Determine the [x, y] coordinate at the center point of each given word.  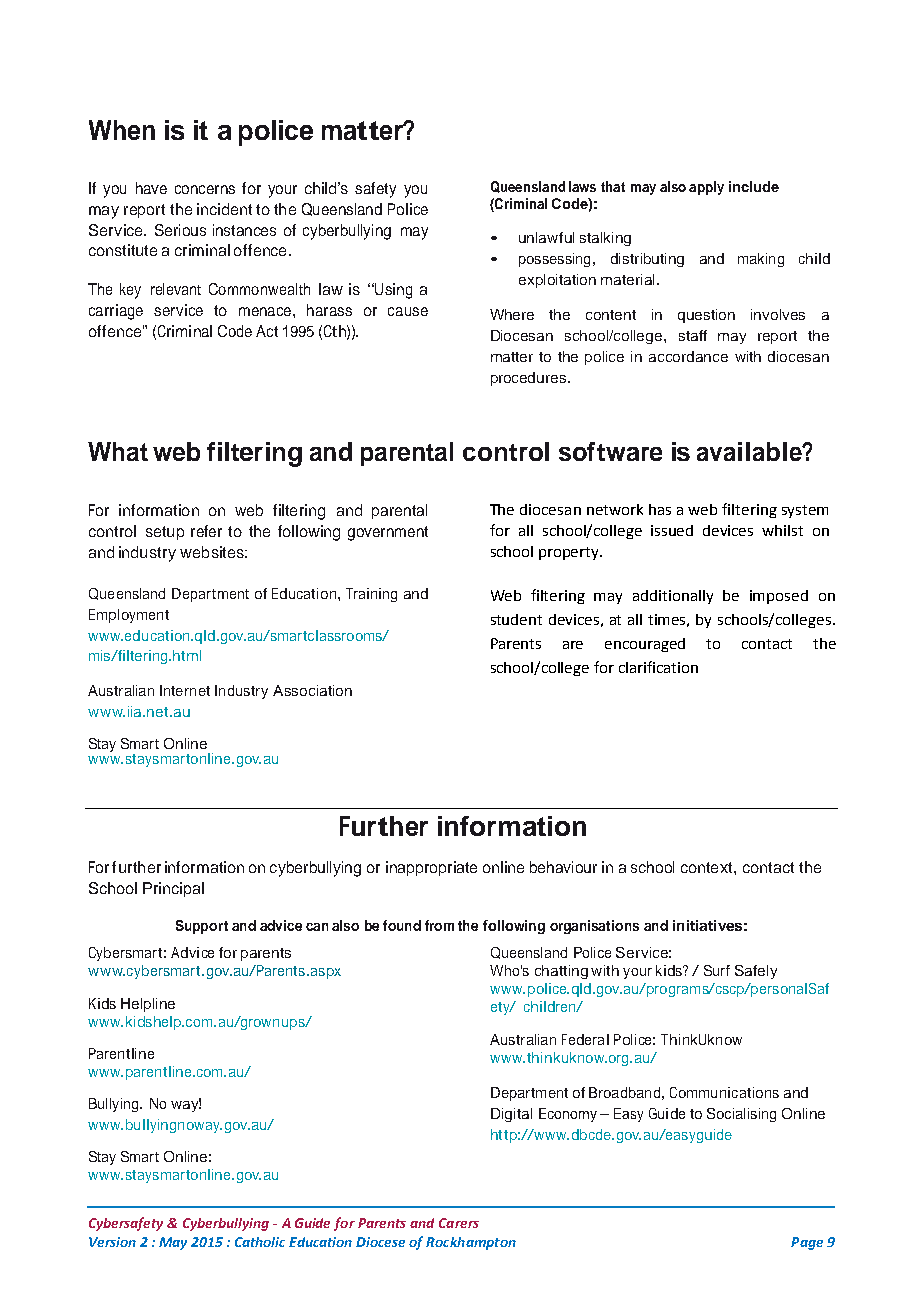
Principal [173, 889]
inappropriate [431, 868]
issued [672, 530]
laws [582, 186]
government [388, 533]
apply [706, 188]
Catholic [260, 1242]
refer [206, 531]
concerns [205, 189]
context [708, 867]
